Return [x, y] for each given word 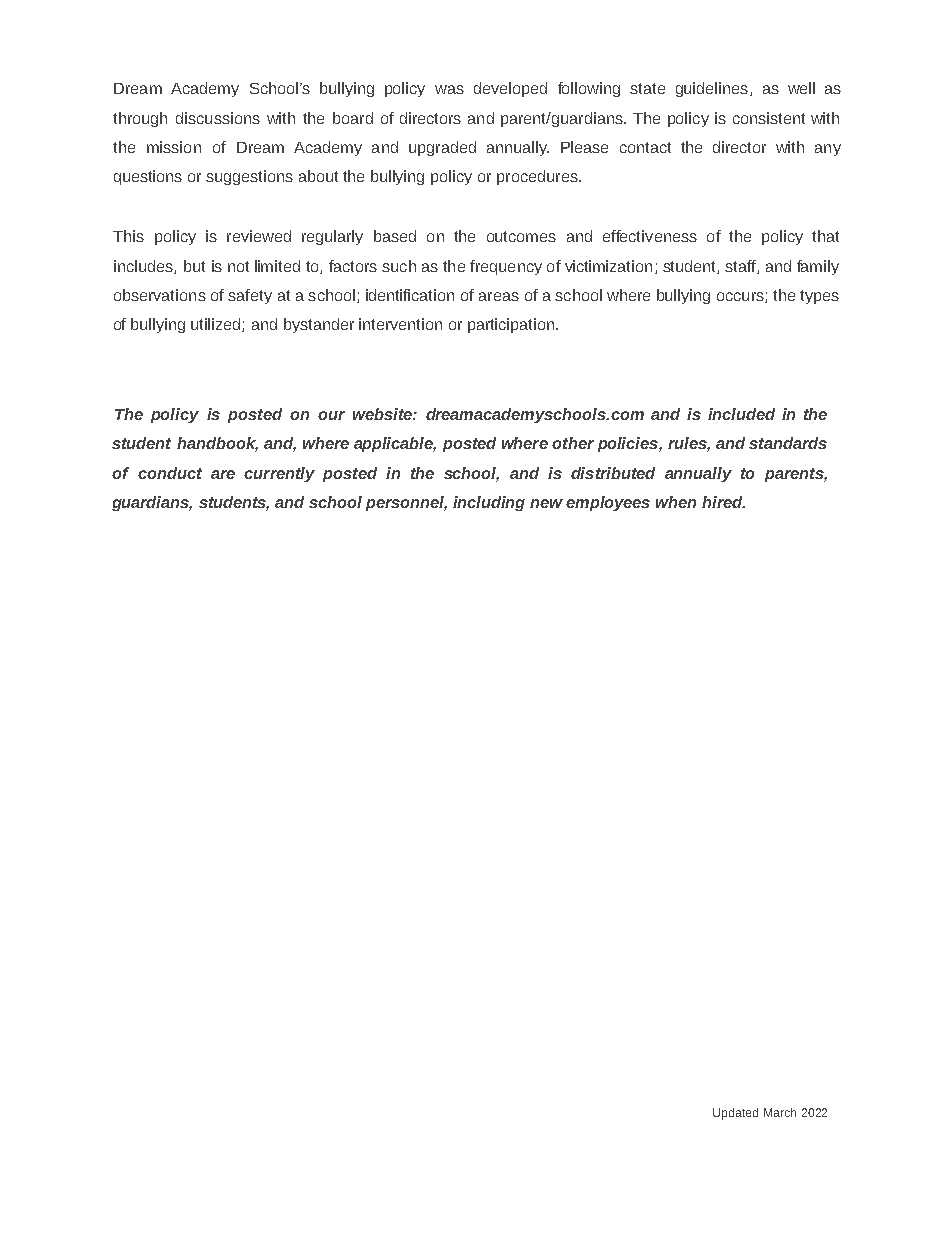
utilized [217, 325]
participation [511, 325]
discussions [218, 118]
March [780, 1112]
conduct [170, 473]
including [489, 503]
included [741, 414]
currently [279, 474]
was [449, 89]
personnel [406, 503]
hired [723, 502]
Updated [735, 1114]
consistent [769, 118]
